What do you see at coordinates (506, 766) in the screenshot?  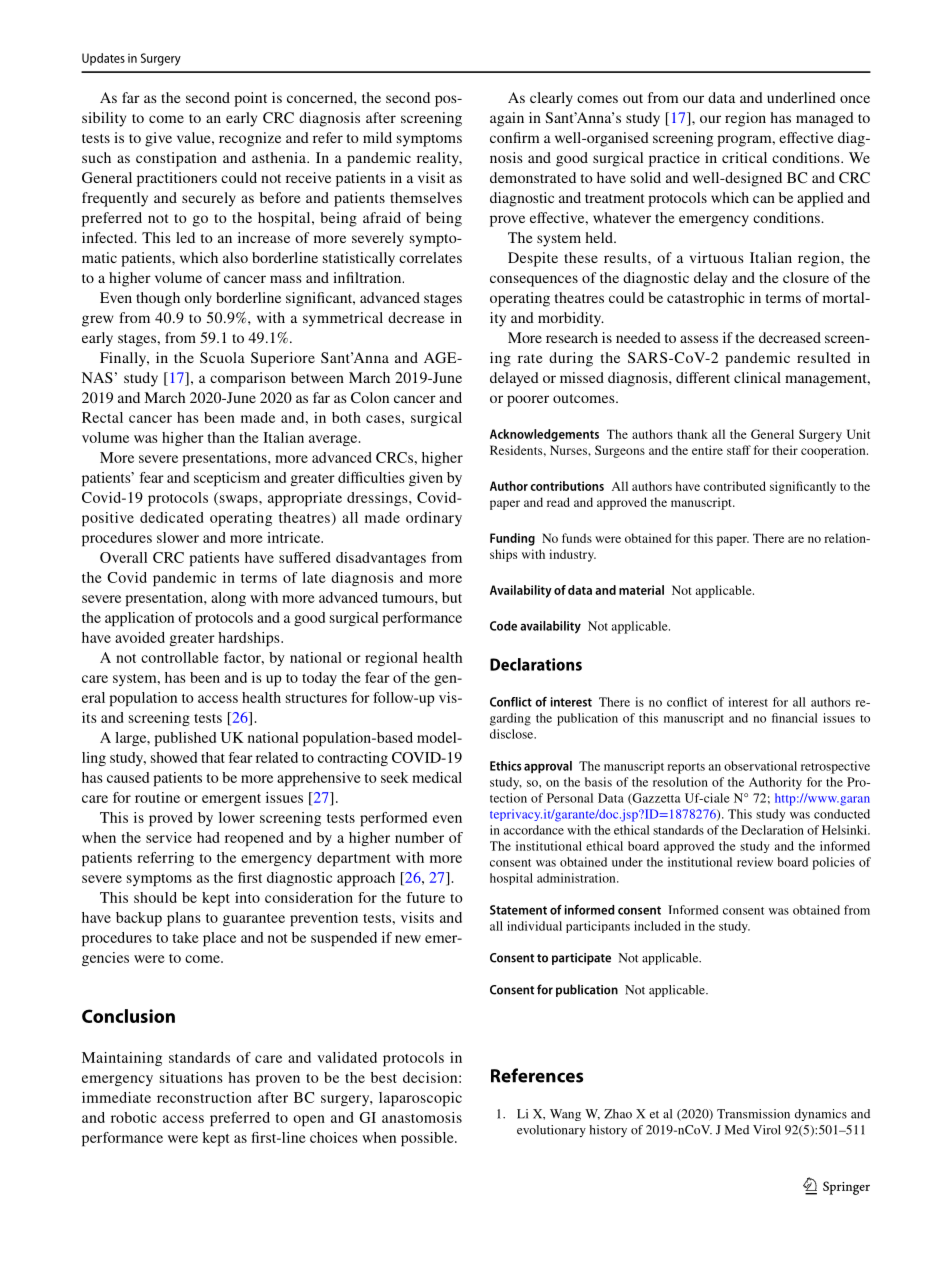 I see `Ethics` at bounding box center [506, 766].
